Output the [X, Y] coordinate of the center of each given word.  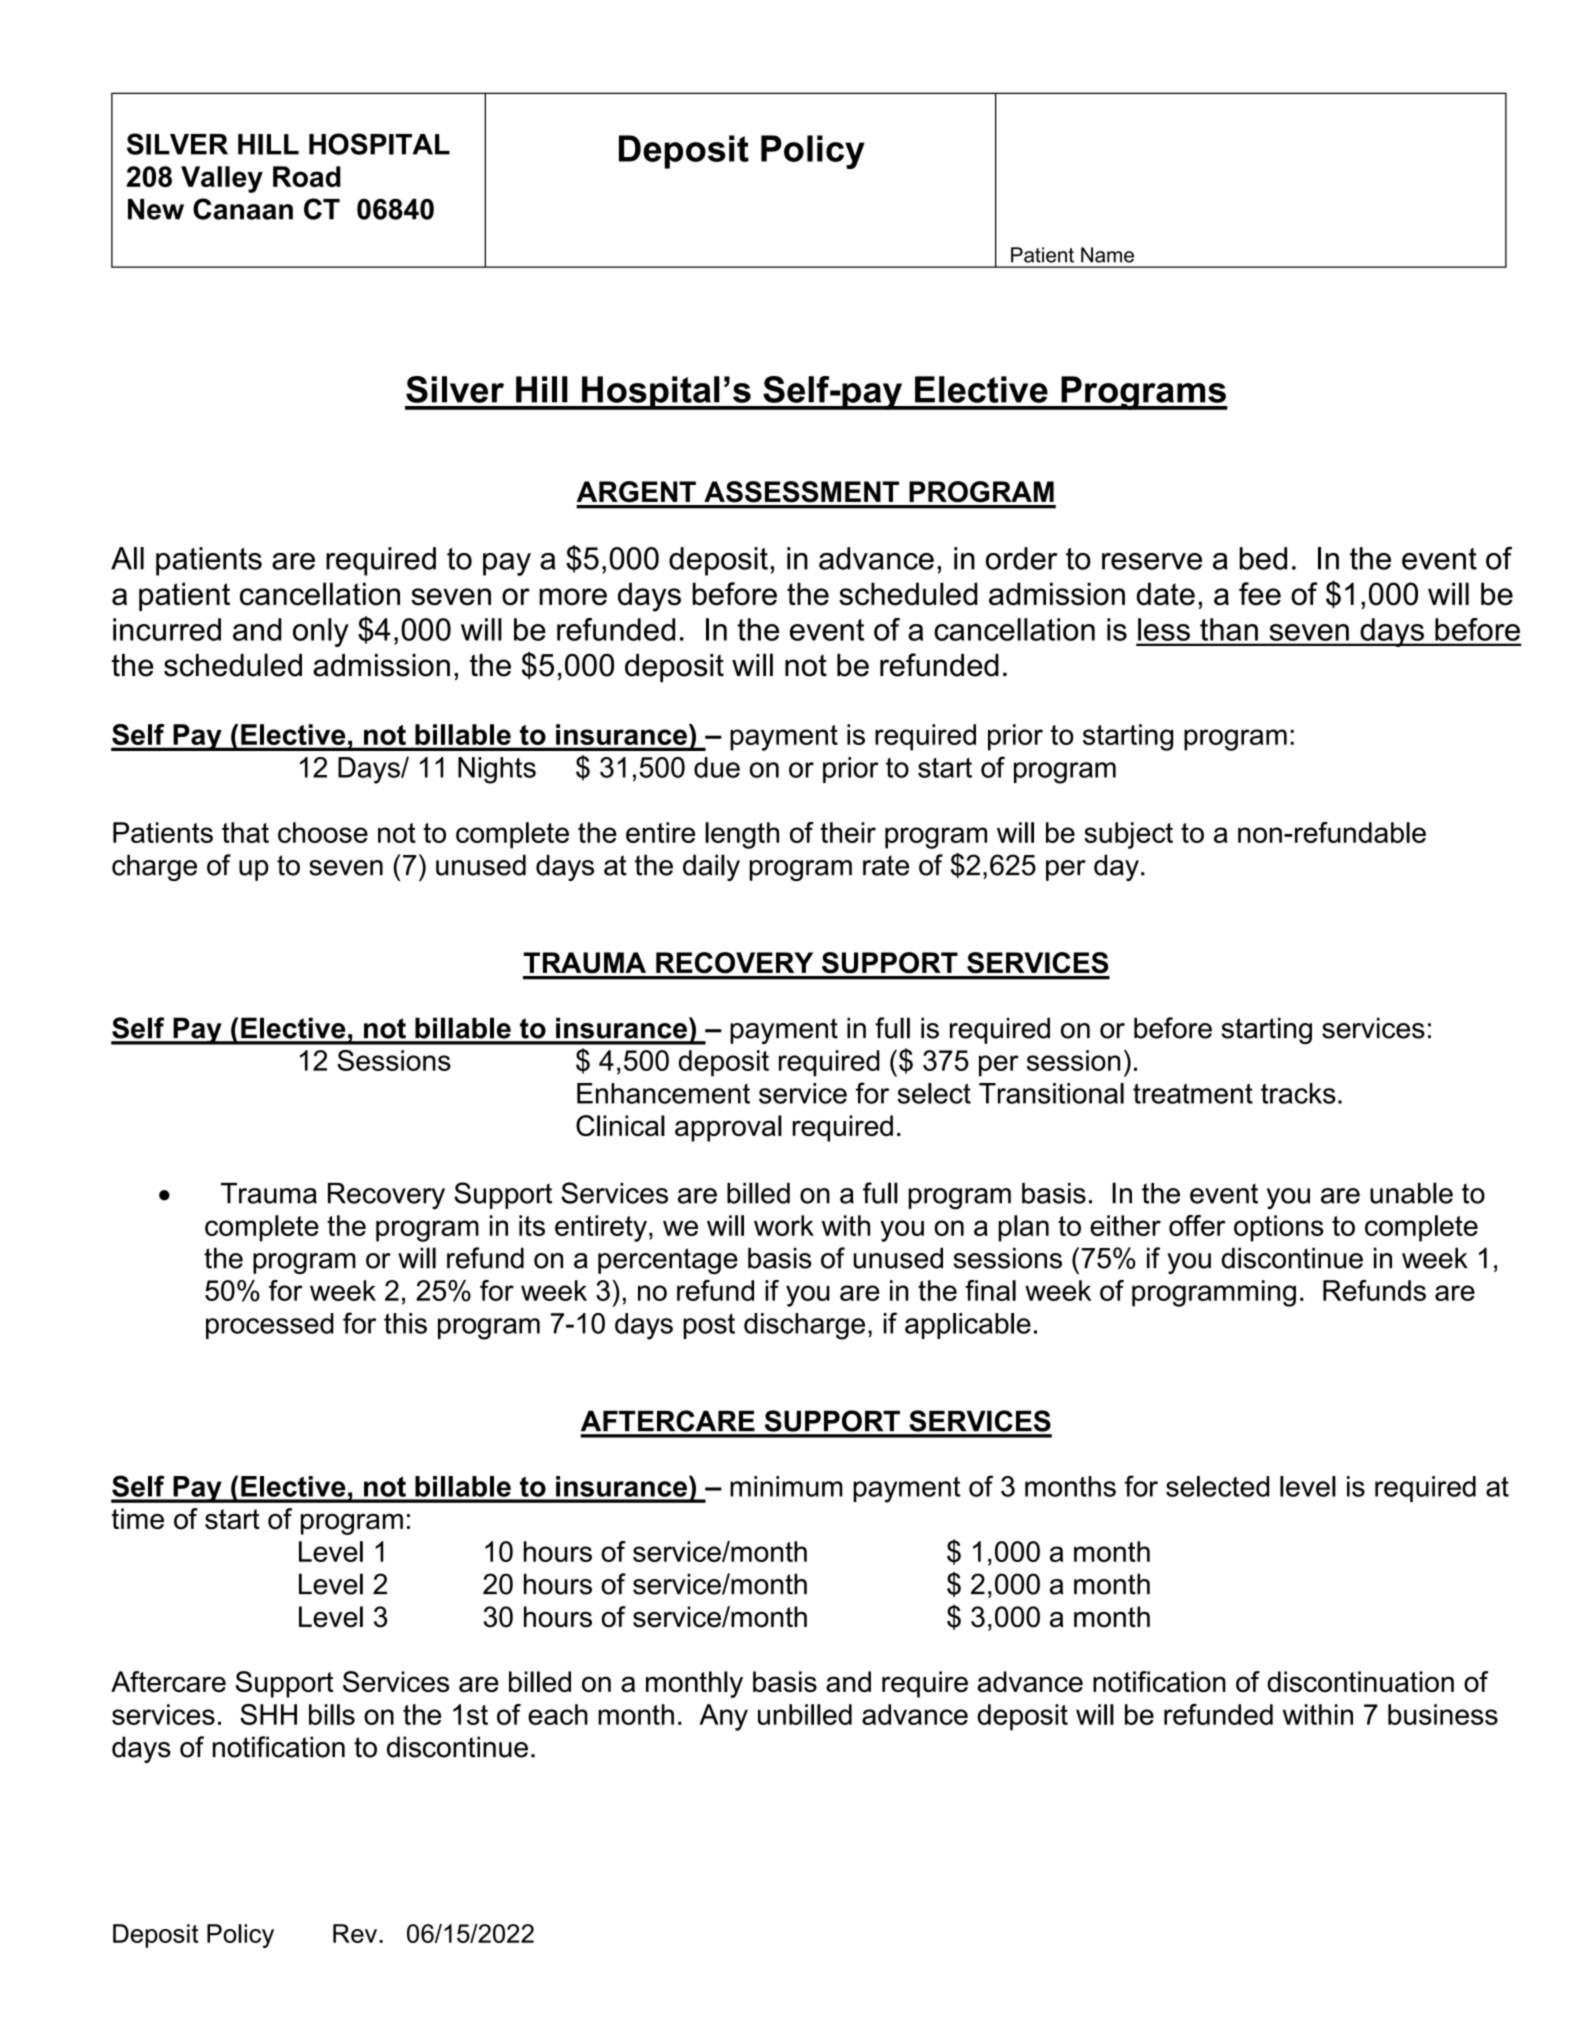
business [1443, 1714]
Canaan [243, 209]
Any [723, 1717]
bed [1263, 558]
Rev [356, 1933]
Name [1107, 255]
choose [323, 832]
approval [728, 1128]
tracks [1298, 1093]
